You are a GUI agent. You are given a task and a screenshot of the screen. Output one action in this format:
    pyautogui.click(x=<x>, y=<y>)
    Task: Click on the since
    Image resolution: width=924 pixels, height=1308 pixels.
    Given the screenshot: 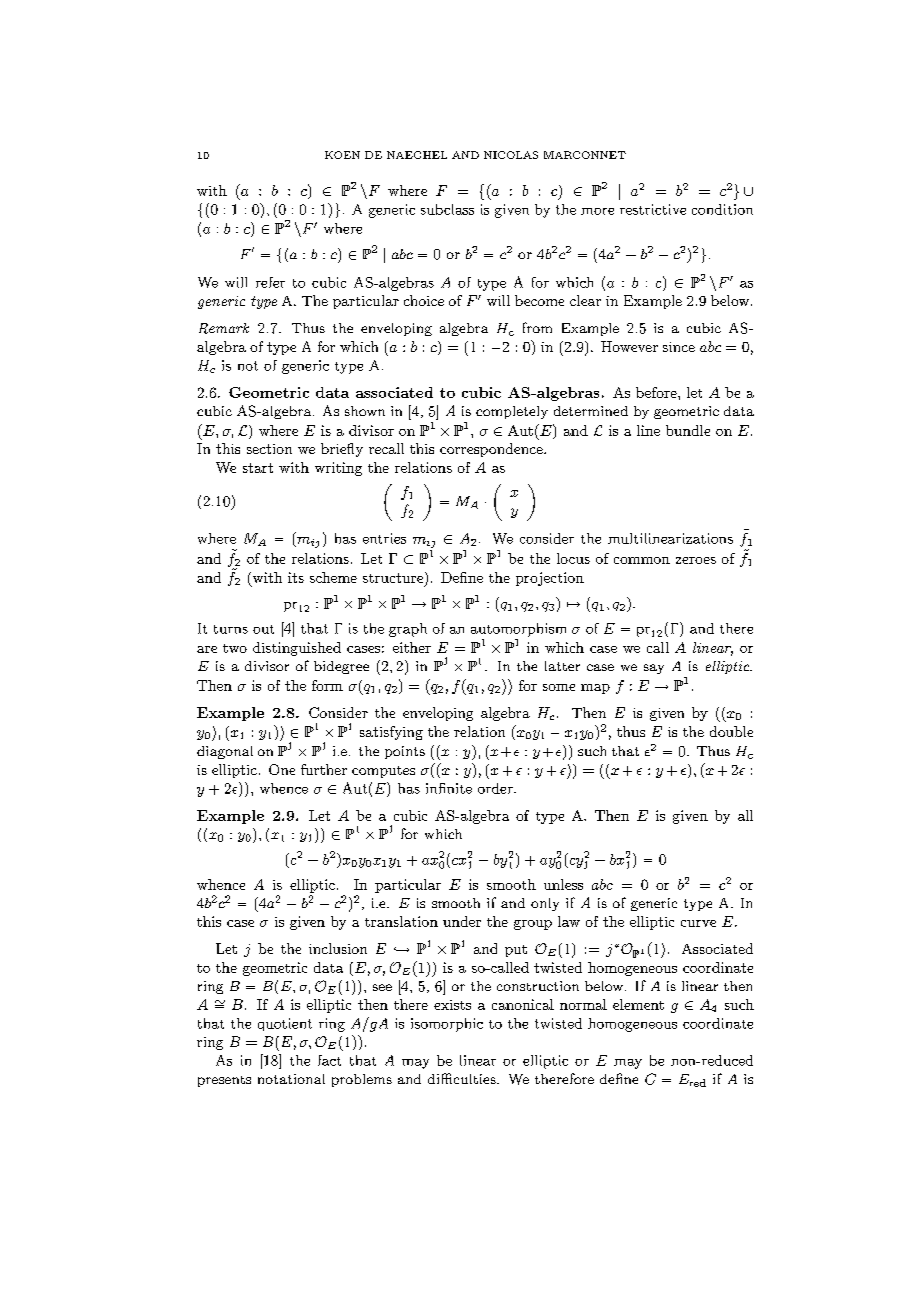 What is the action you would take?
    pyautogui.click(x=679, y=347)
